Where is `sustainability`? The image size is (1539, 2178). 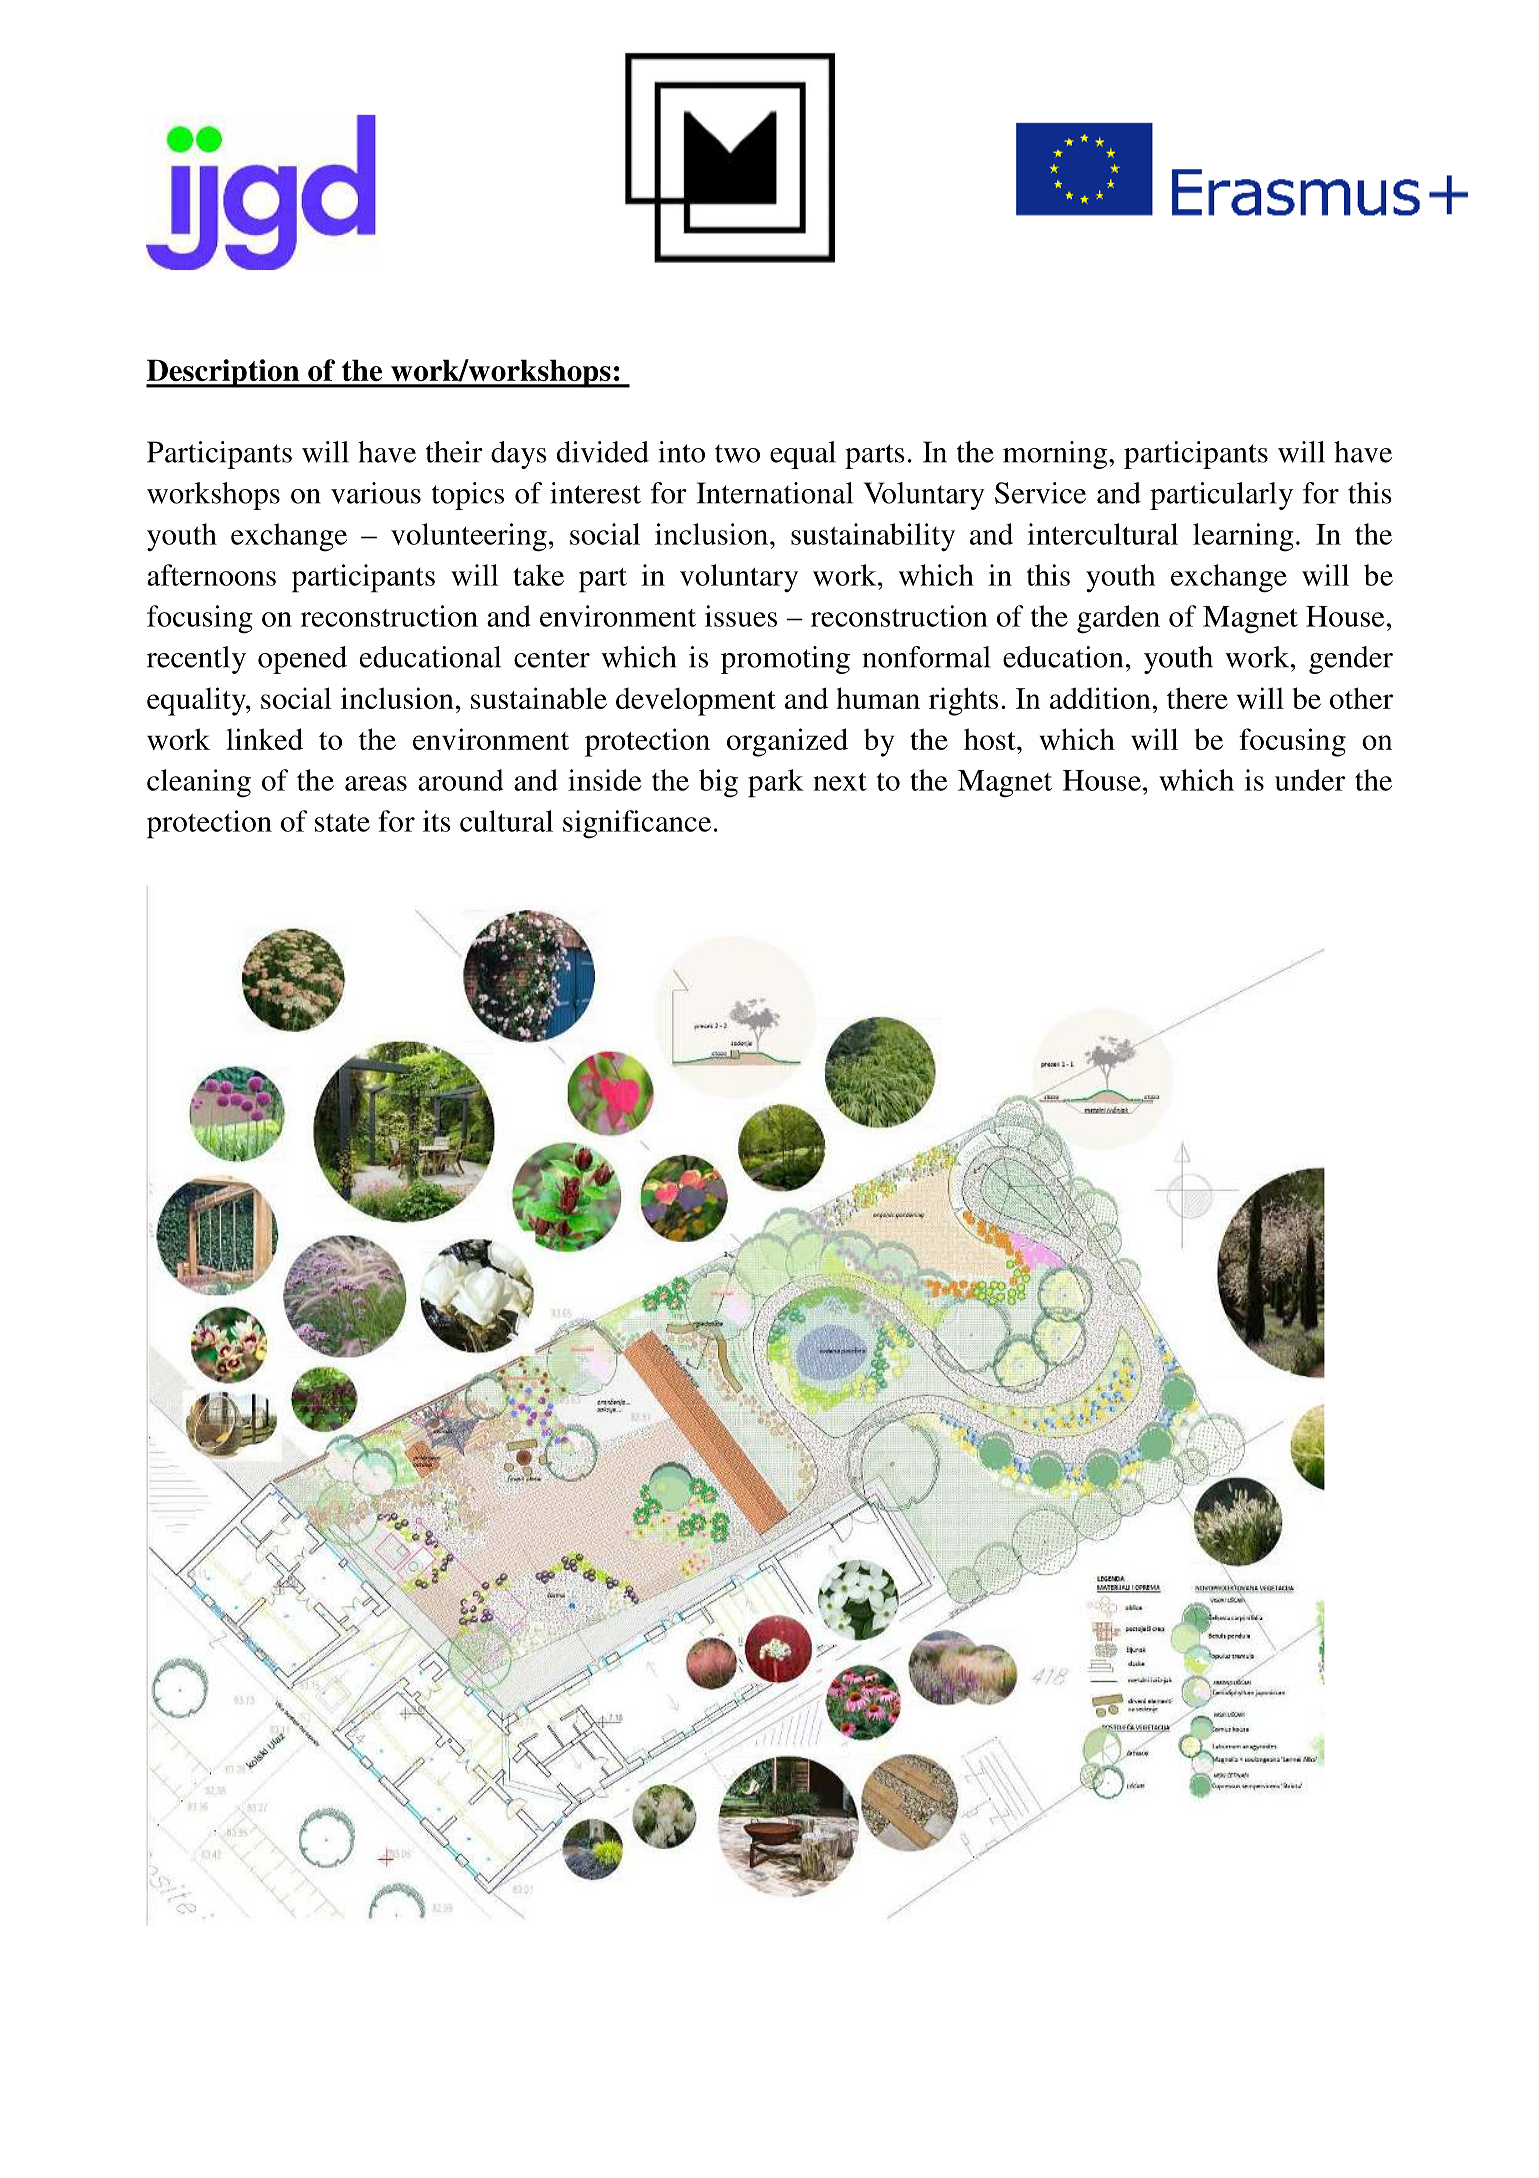 sustainability is located at coordinates (873, 537).
